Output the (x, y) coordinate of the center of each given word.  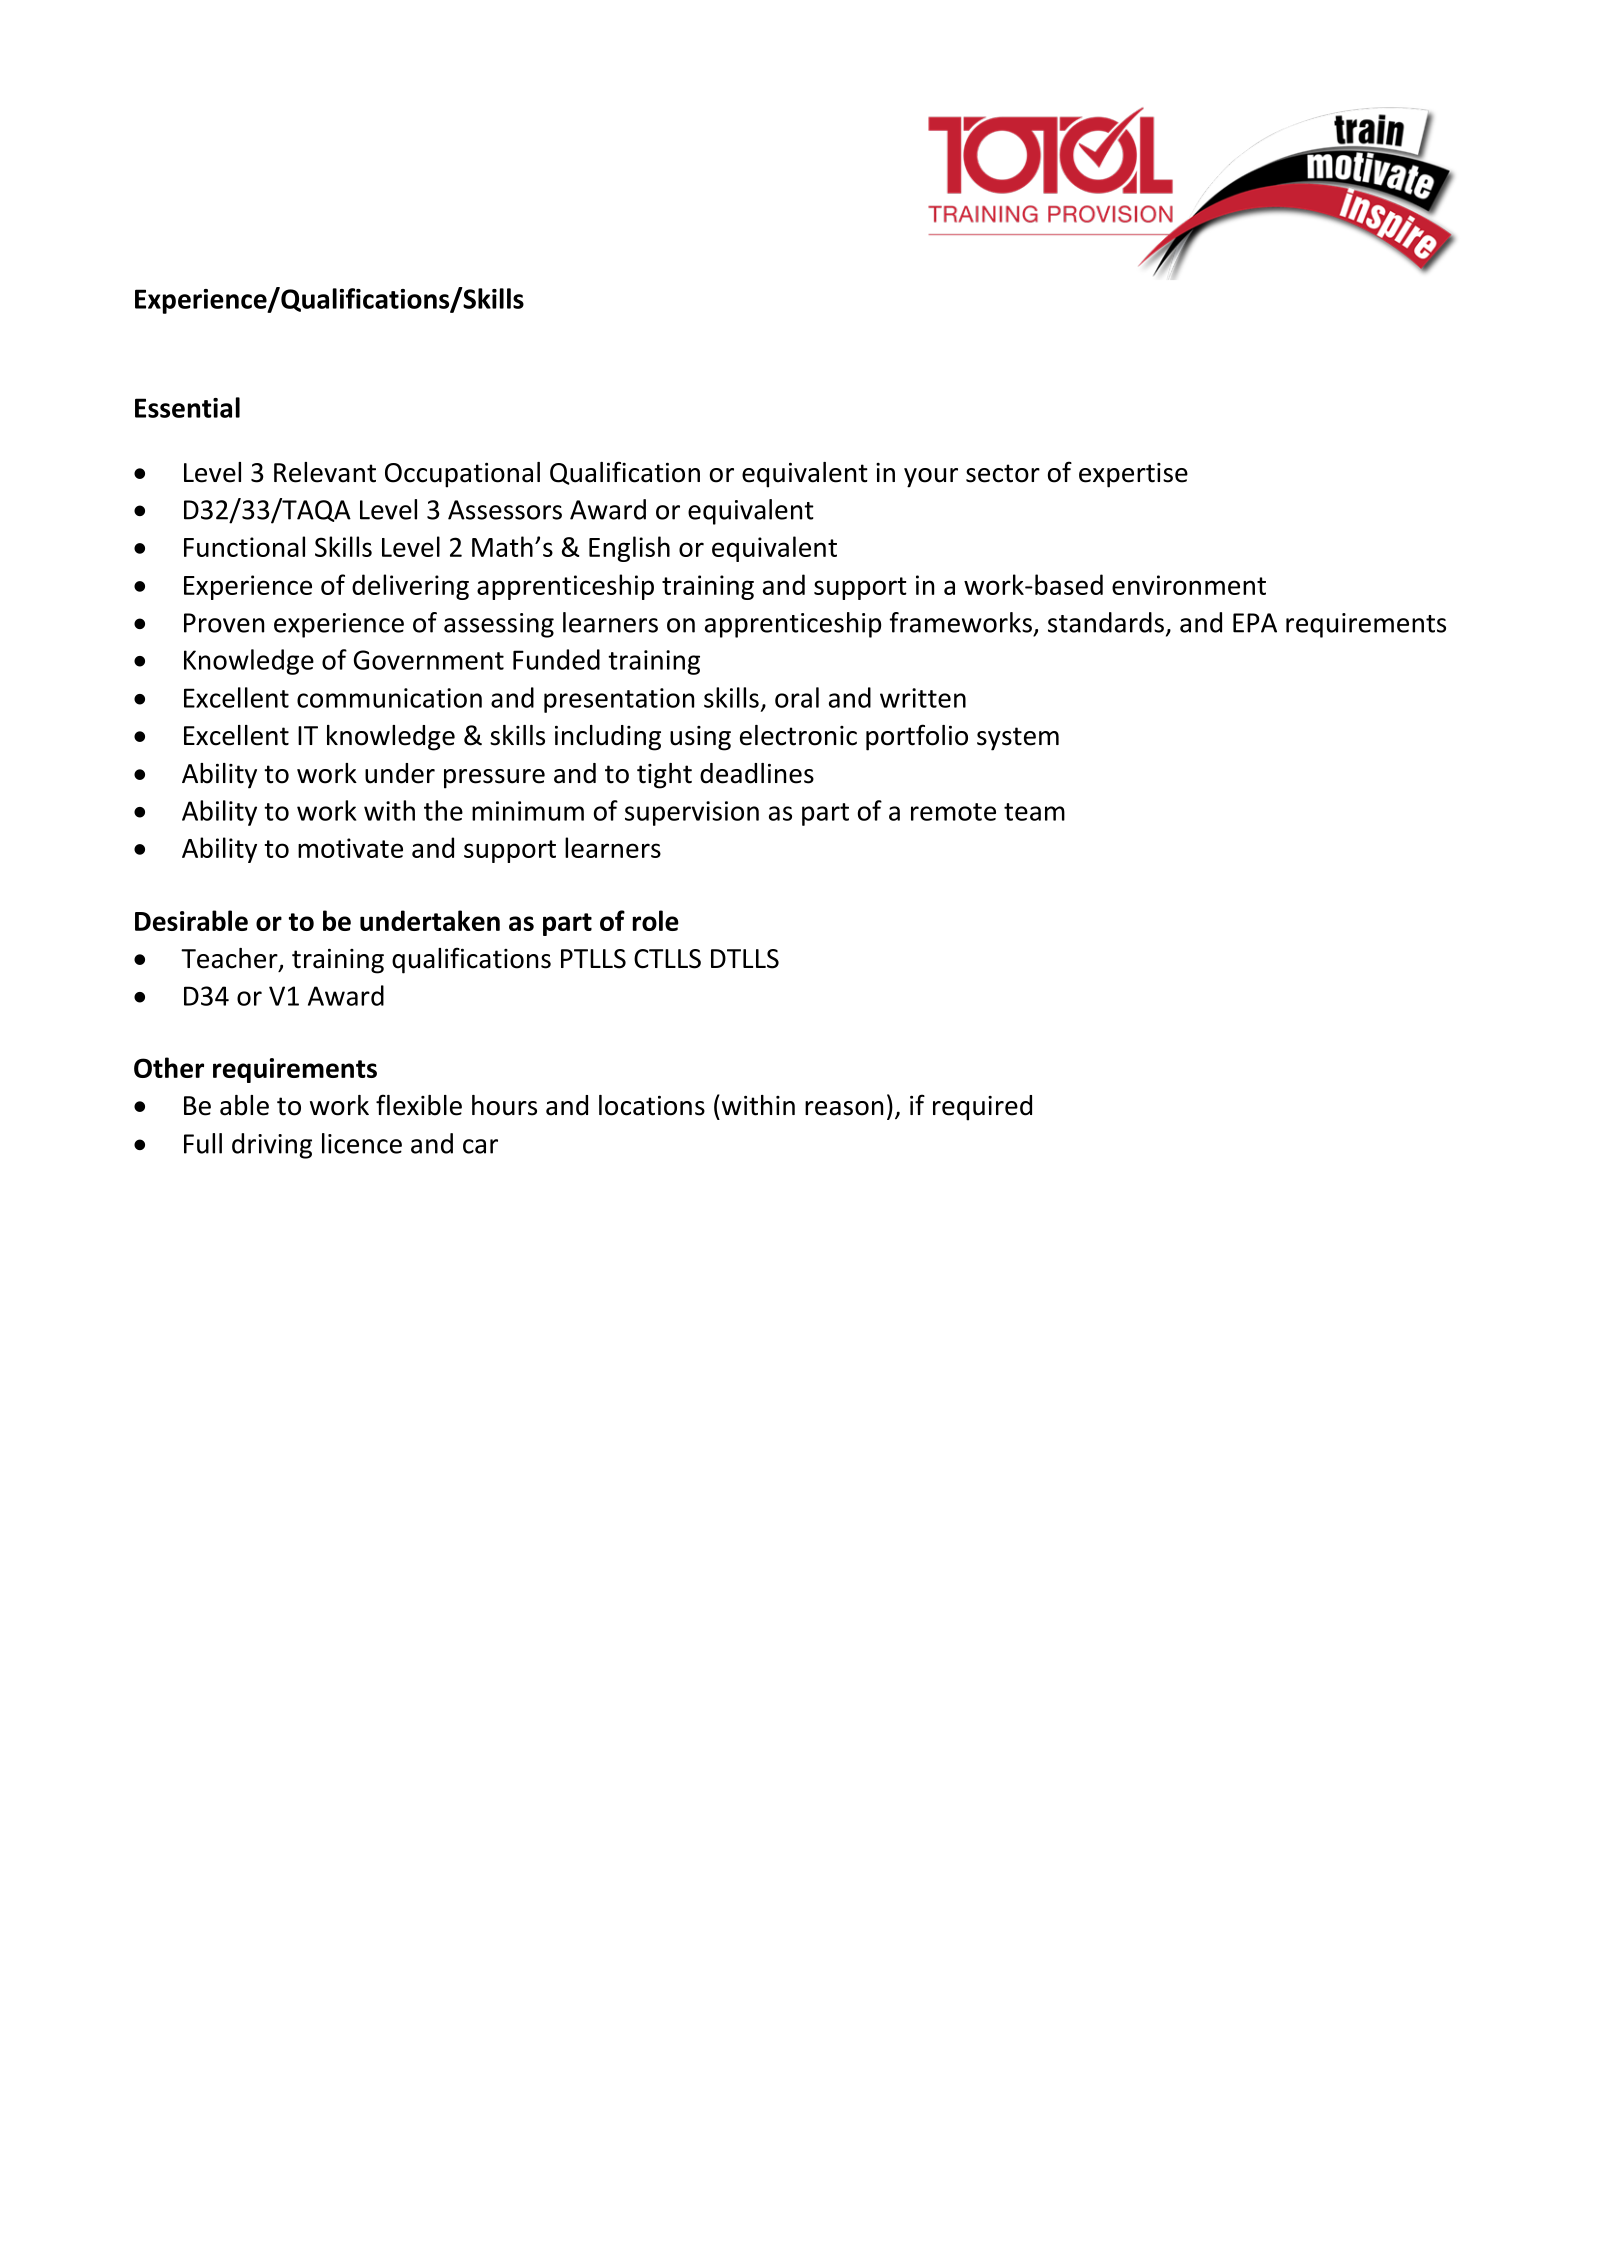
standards (1106, 622)
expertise (1133, 475)
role (656, 920)
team (1034, 812)
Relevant (325, 472)
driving (272, 1146)
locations (652, 1105)
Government (429, 660)
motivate (350, 848)
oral (797, 697)
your (931, 478)
